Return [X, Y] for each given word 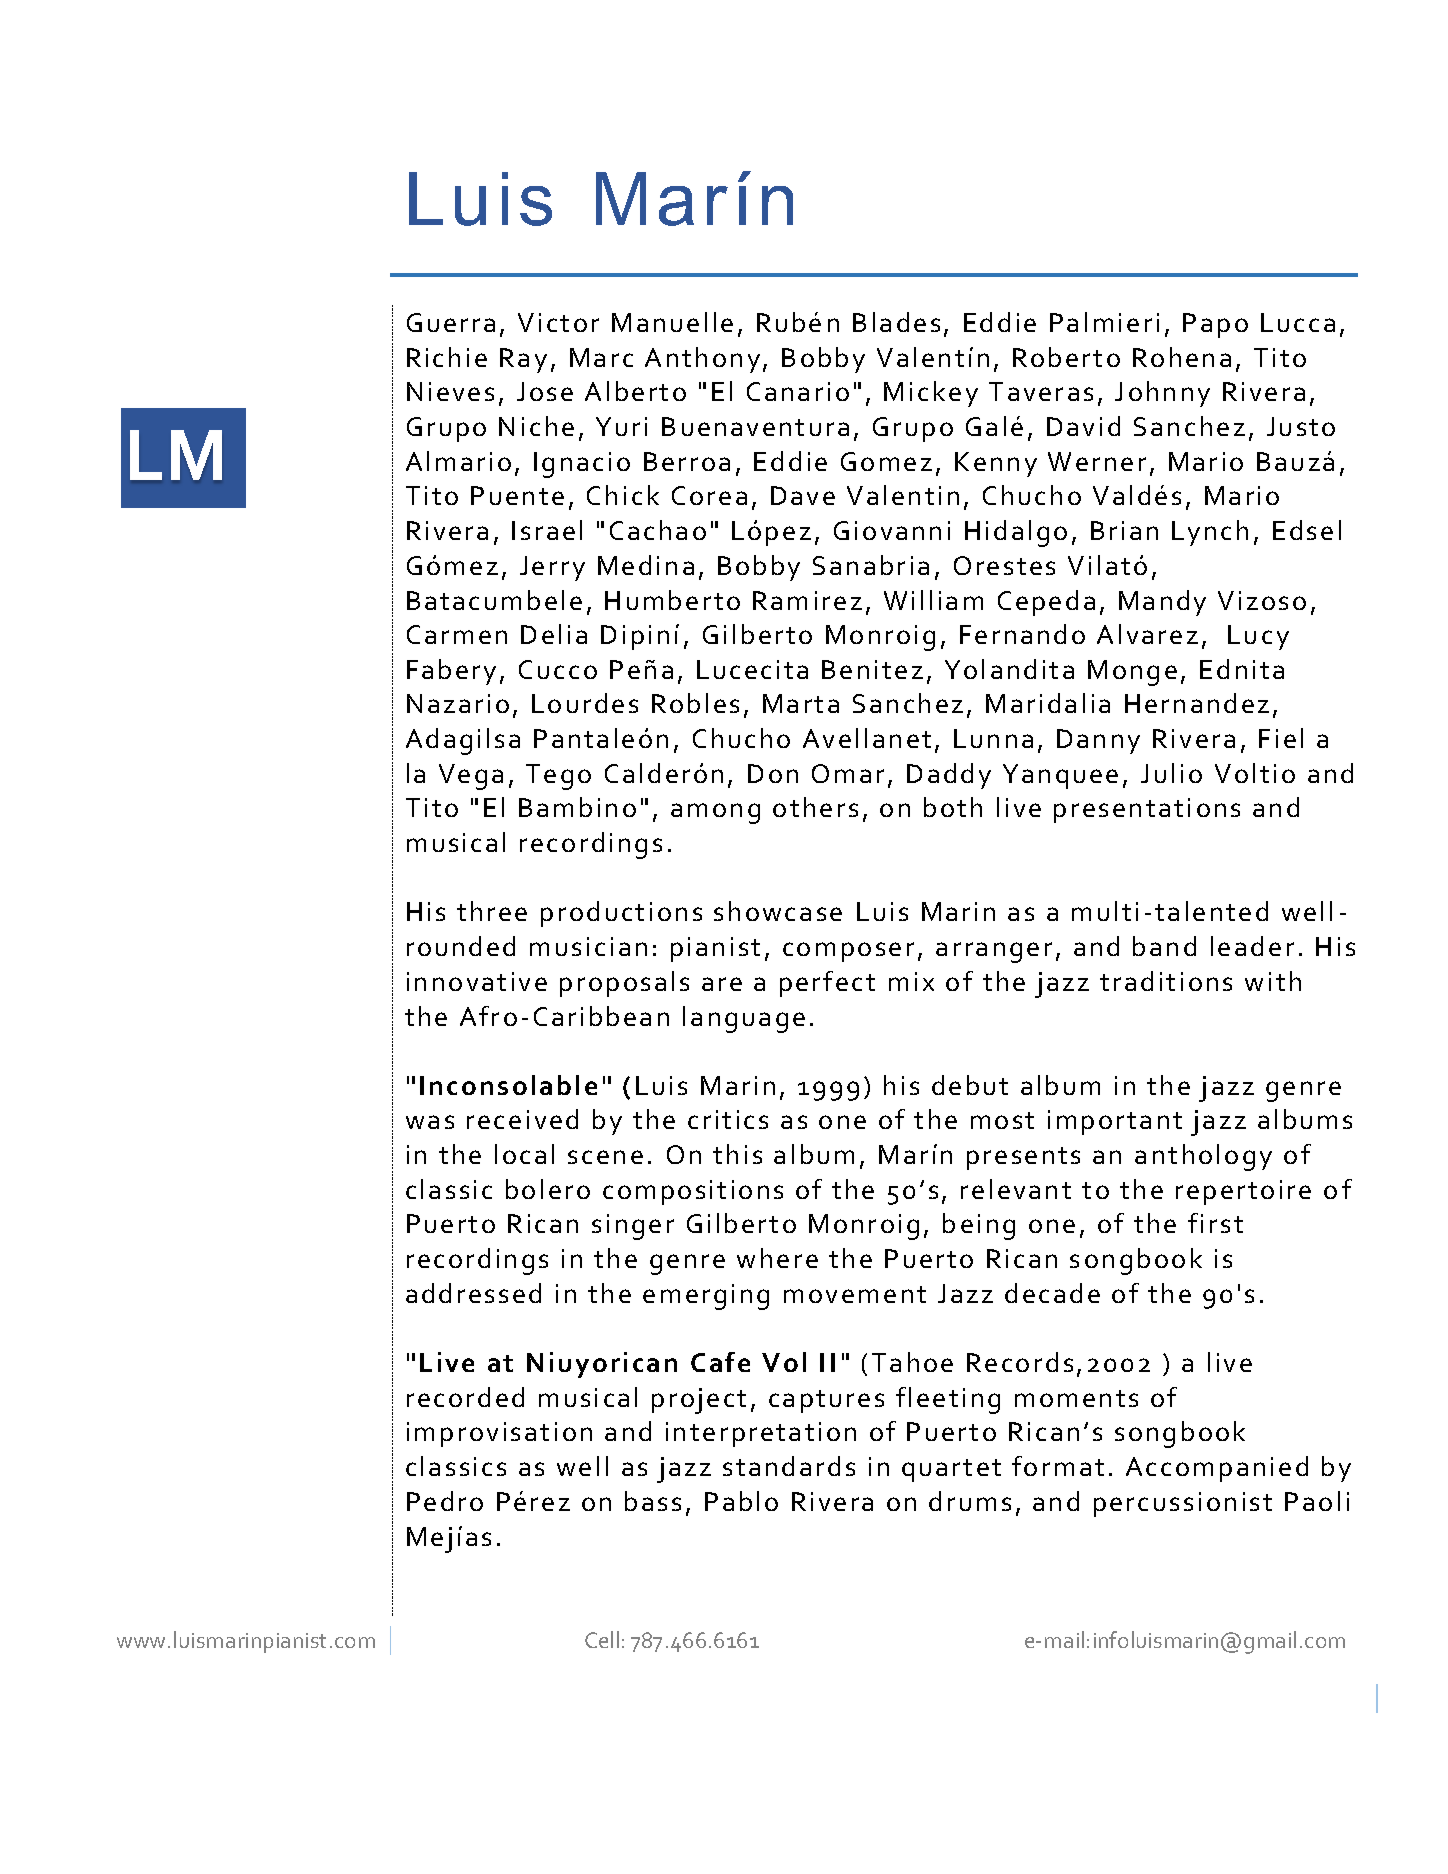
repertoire [1243, 1192]
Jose [545, 391]
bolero [548, 1189]
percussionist [1183, 1504]
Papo [1215, 325]
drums [970, 1501]
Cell [602, 1639]
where [777, 1258]
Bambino [577, 807]
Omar [848, 773]
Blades [896, 322]
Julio [1171, 773]
